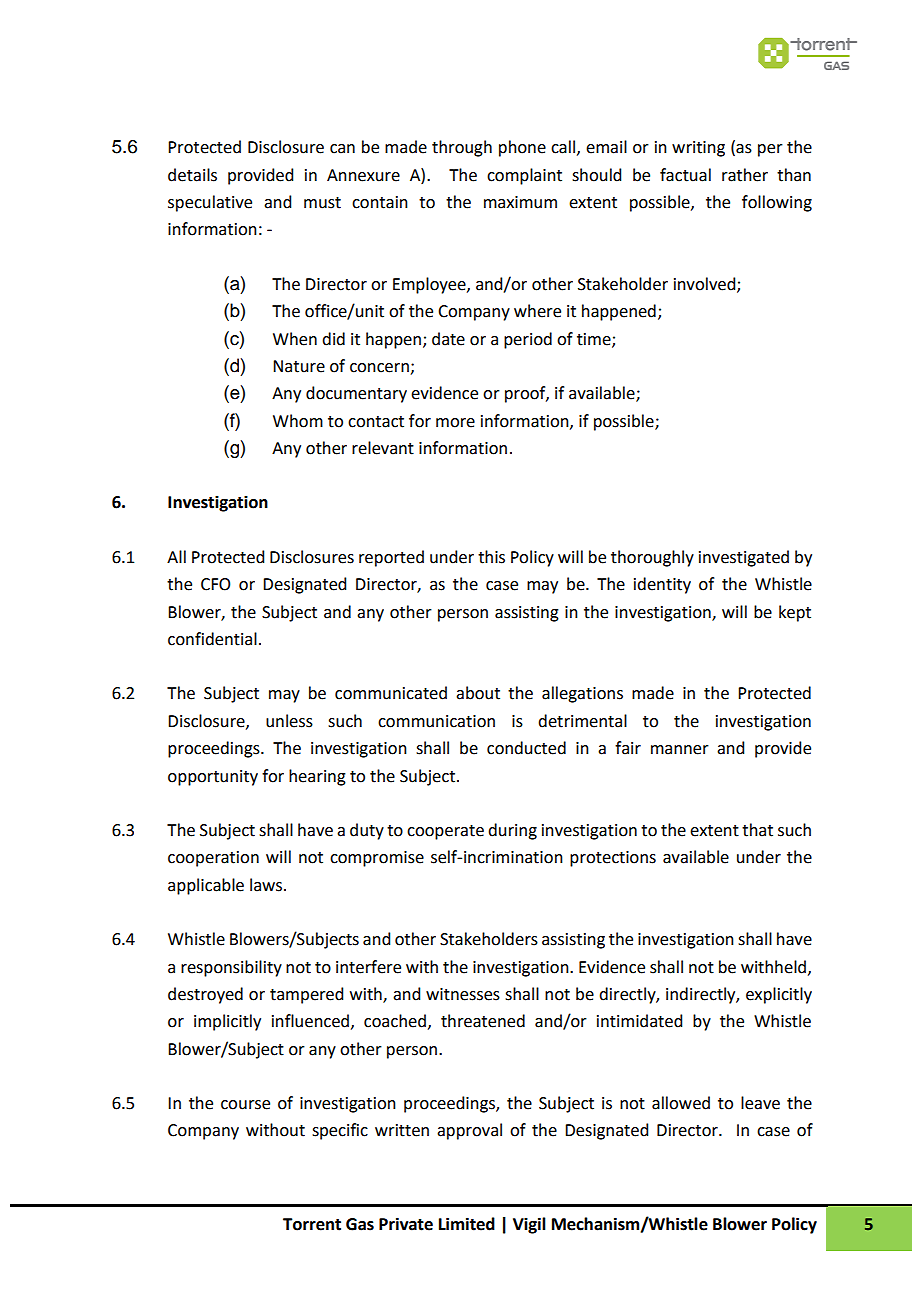  What do you see at coordinates (267, 885) in the image?
I see `laws` at bounding box center [267, 885].
